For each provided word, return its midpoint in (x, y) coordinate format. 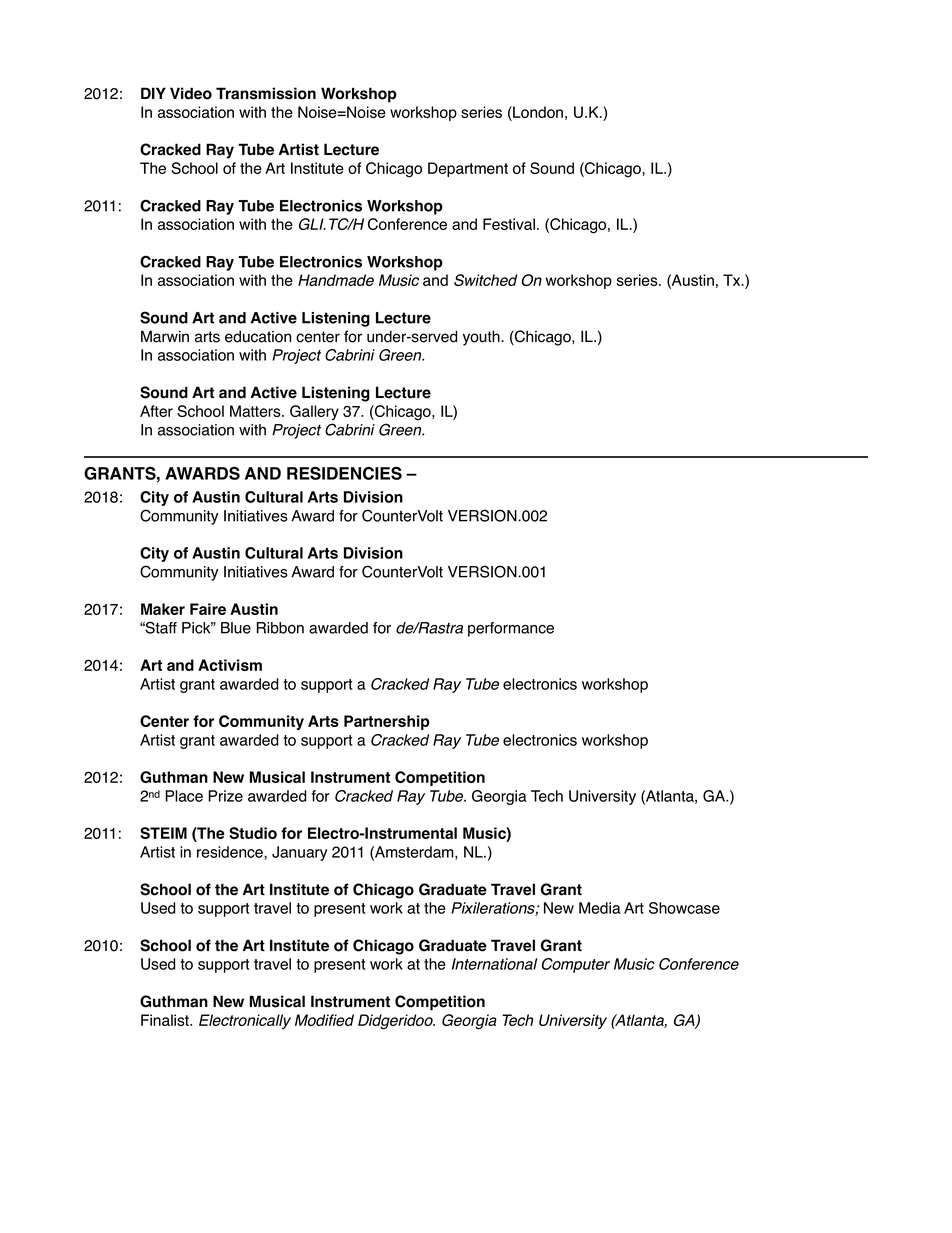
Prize (225, 796)
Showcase (684, 908)
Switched (485, 280)
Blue (236, 628)
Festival (509, 224)
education (258, 336)
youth (482, 338)
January (299, 853)
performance (511, 629)
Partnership (387, 722)
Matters (256, 411)
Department (468, 169)
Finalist (166, 1020)
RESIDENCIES (344, 473)
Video (191, 93)
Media (600, 908)
